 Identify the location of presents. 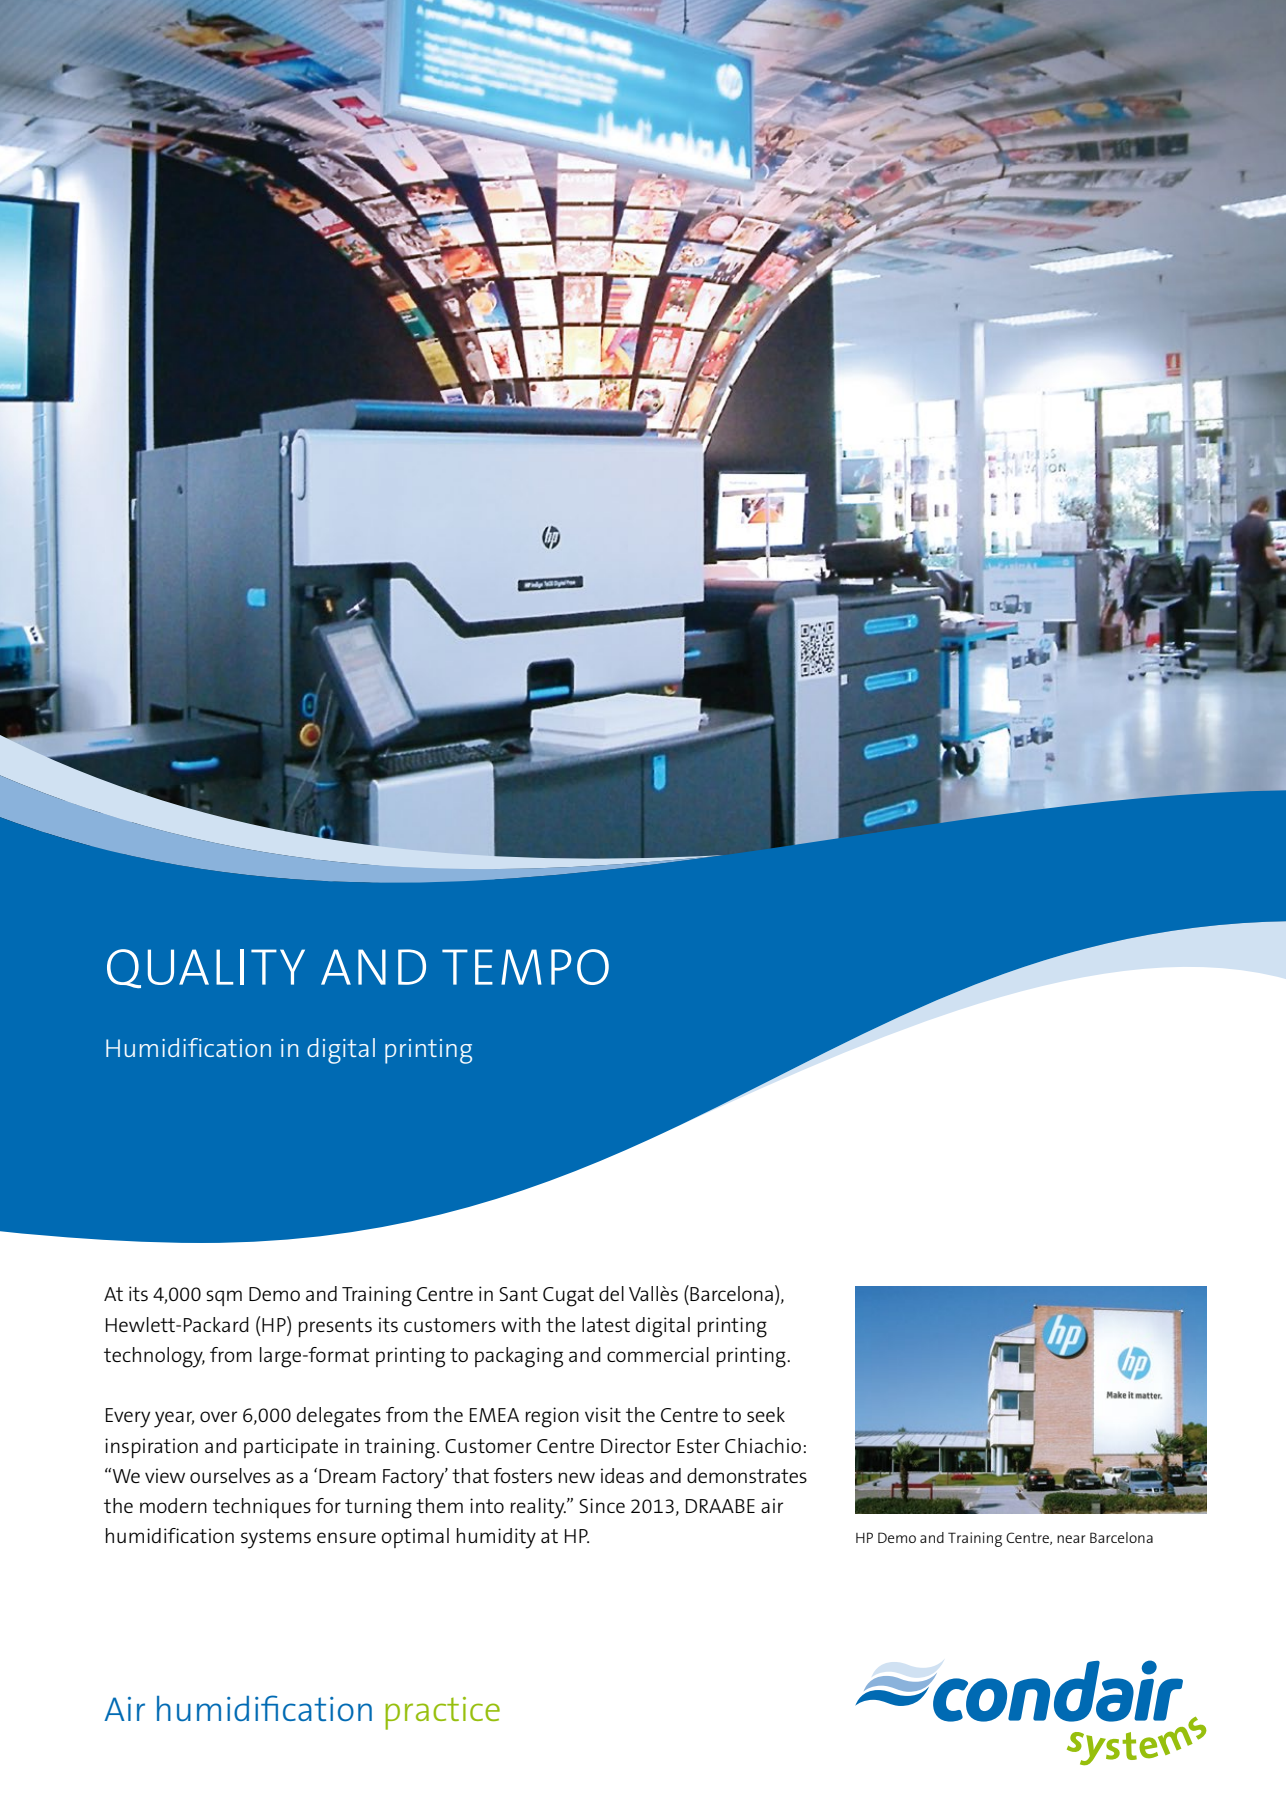
(335, 1327).
